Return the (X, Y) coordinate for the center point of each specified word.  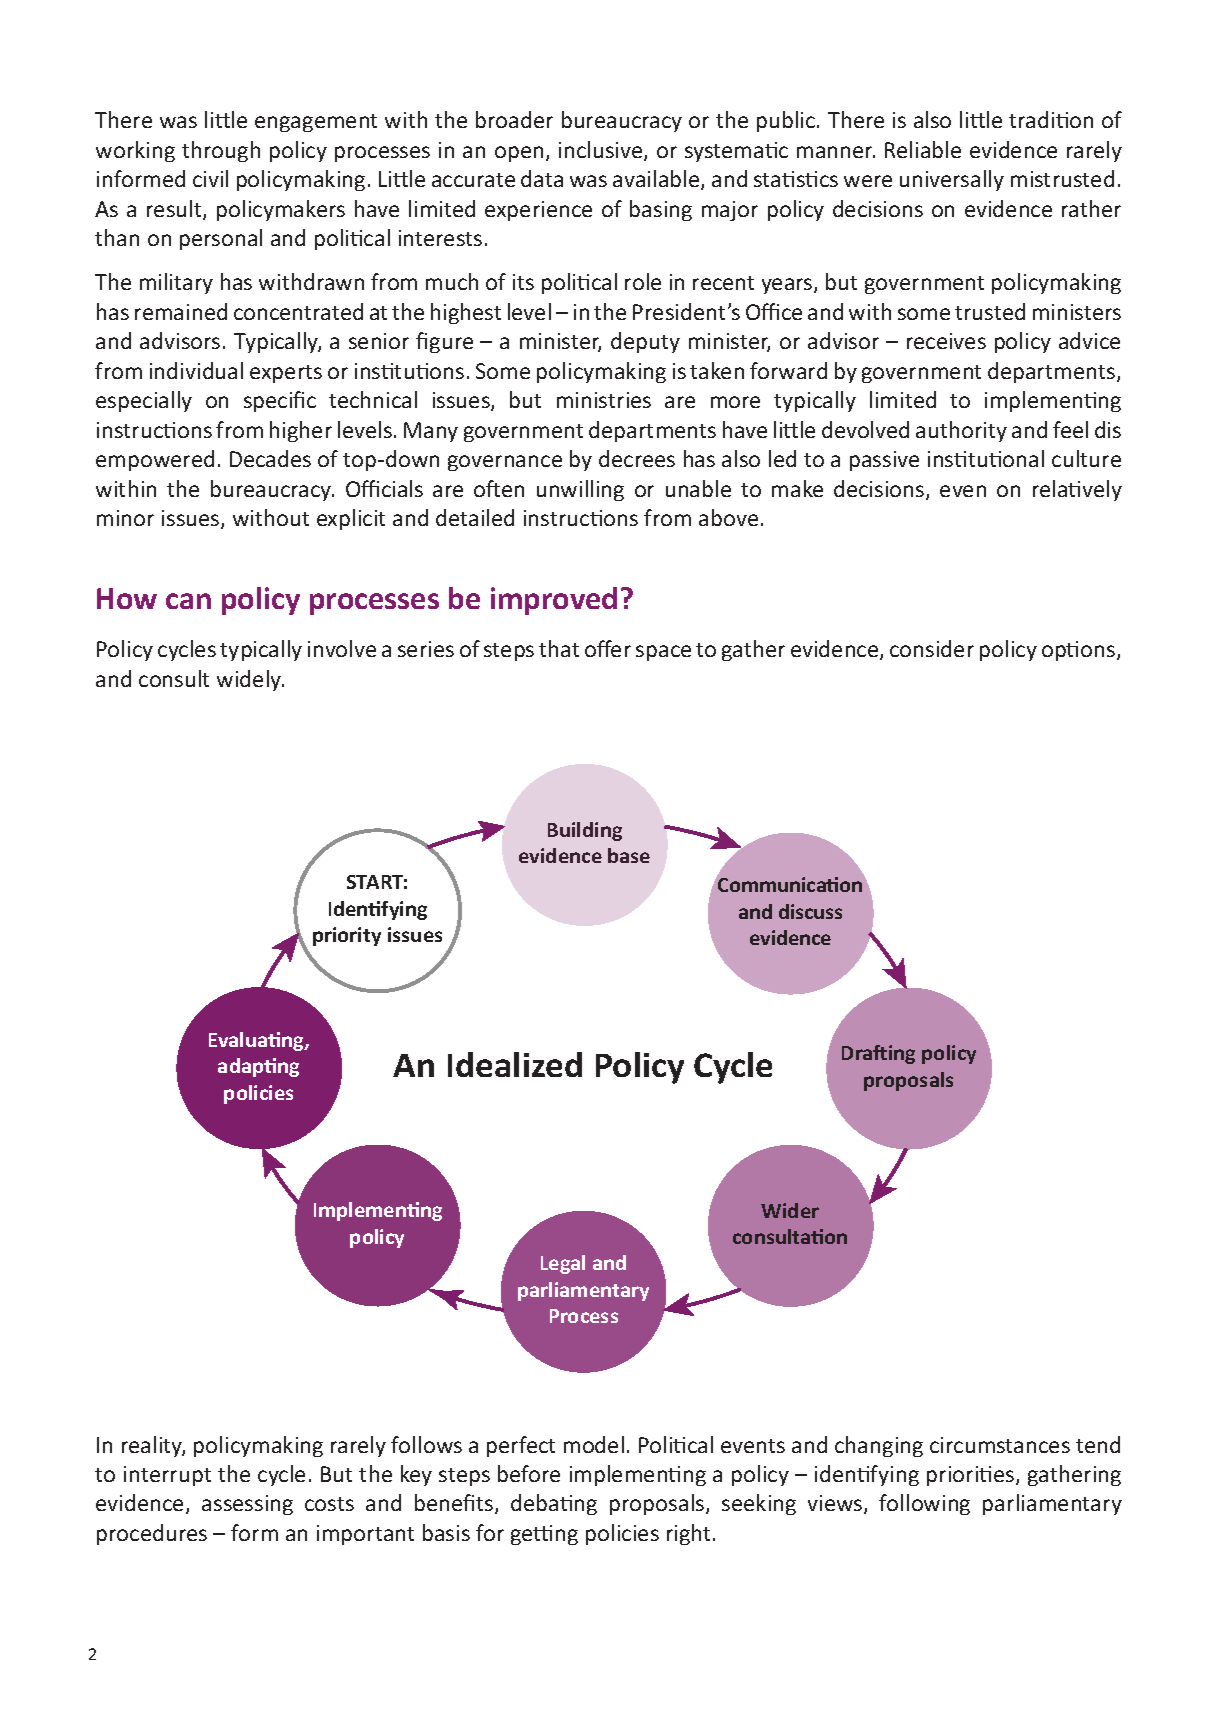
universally (952, 180)
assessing (247, 1505)
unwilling (580, 490)
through (221, 151)
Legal (563, 1264)
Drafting (878, 1054)
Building (585, 831)
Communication (790, 883)
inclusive (602, 151)
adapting (258, 1067)
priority (347, 936)
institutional (986, 458)
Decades (270, 458)
